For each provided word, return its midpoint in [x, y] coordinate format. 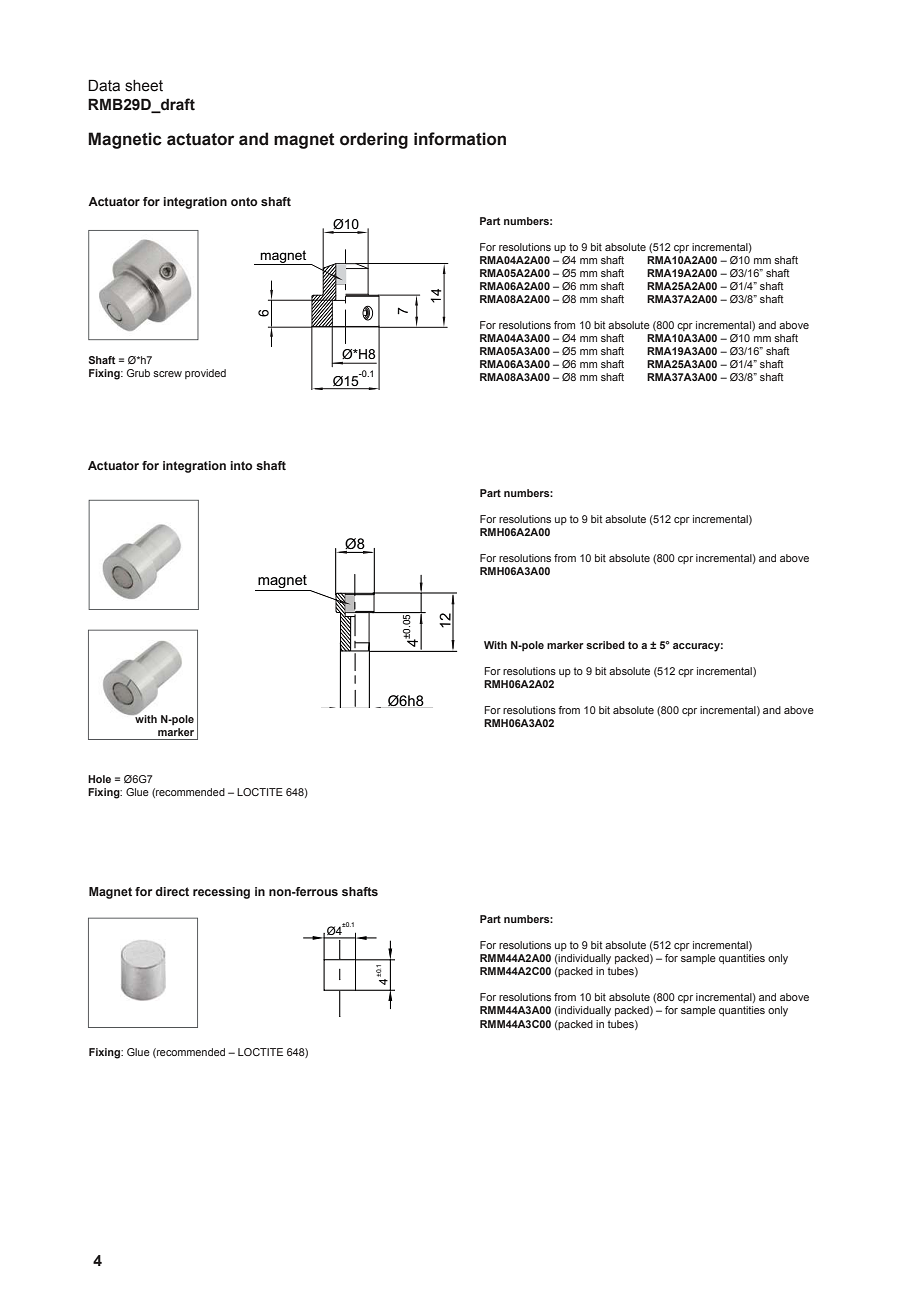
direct [172, 891]
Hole [99, 779]
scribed [605, 645]
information [460, 139]
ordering [374, 140]
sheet [144, 86]
